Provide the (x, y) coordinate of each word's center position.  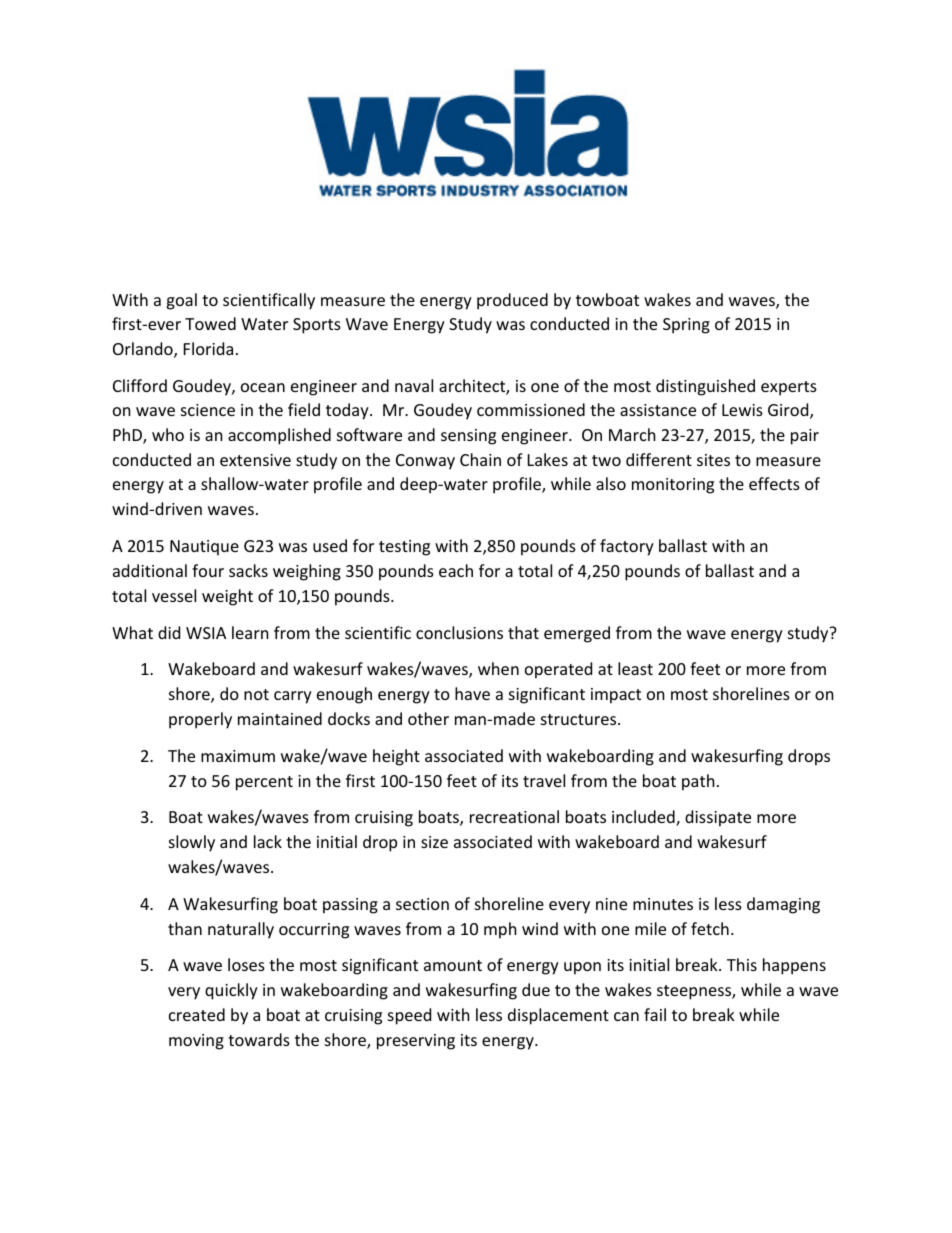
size (434, 842)
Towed (210, 323)
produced (512, 301)
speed (409, 1016)
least (635, 668)
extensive (255, 460)
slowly (192, 843)
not (256, 694)
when (498, 668)
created (197, 1014)
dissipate (718, 818)
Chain (480, 459)
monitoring (673, 486)
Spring (686, 326)
